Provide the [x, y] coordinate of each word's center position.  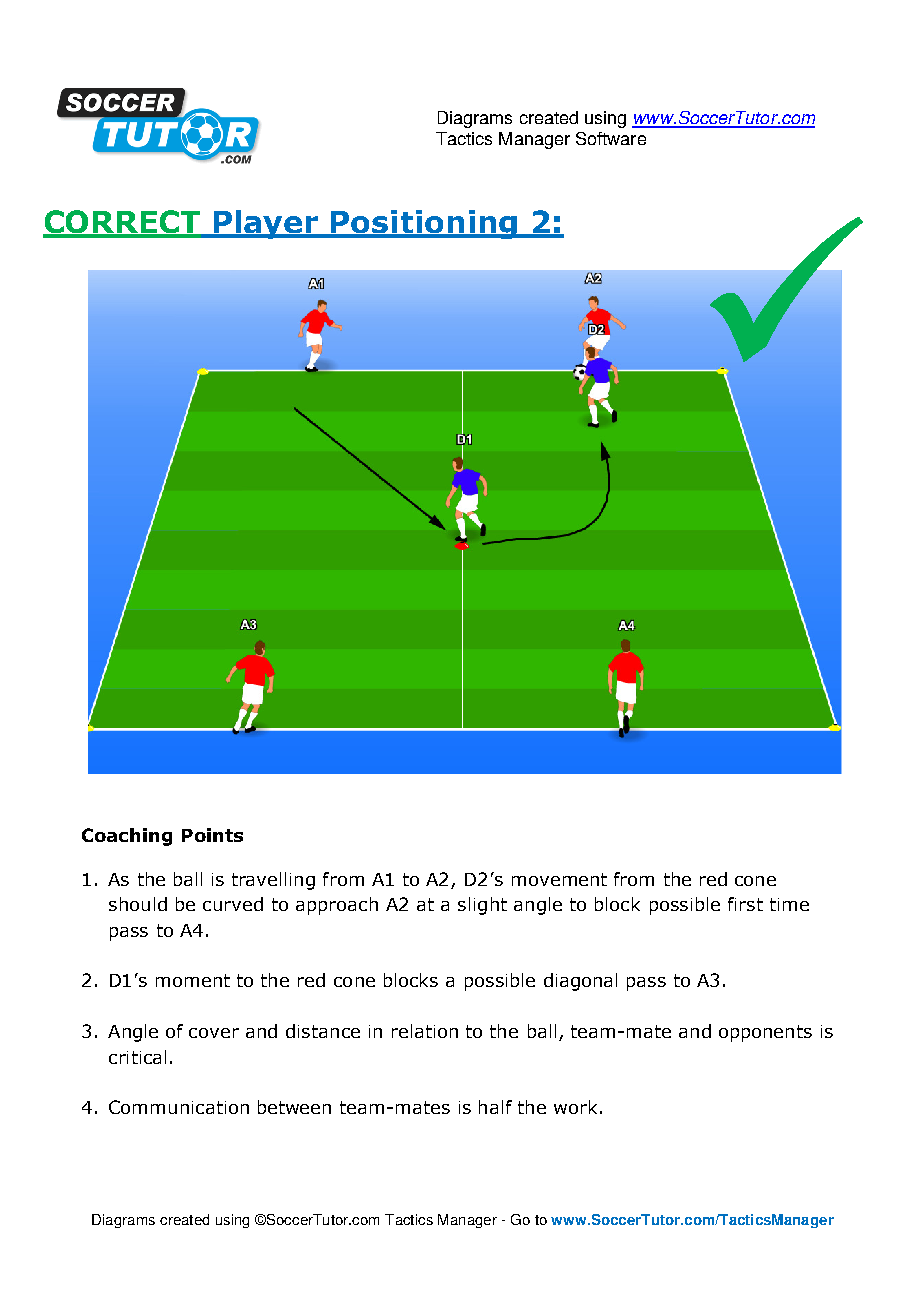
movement [559, 879]
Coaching [127, 837]
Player [266, 224]
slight [482, 906]
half [495, 1107]
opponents [765, 1033]
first [745, 904]
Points [212, 835]
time [789, 904]
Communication [179, 1107]
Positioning [424, 224]
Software [611, 138]
